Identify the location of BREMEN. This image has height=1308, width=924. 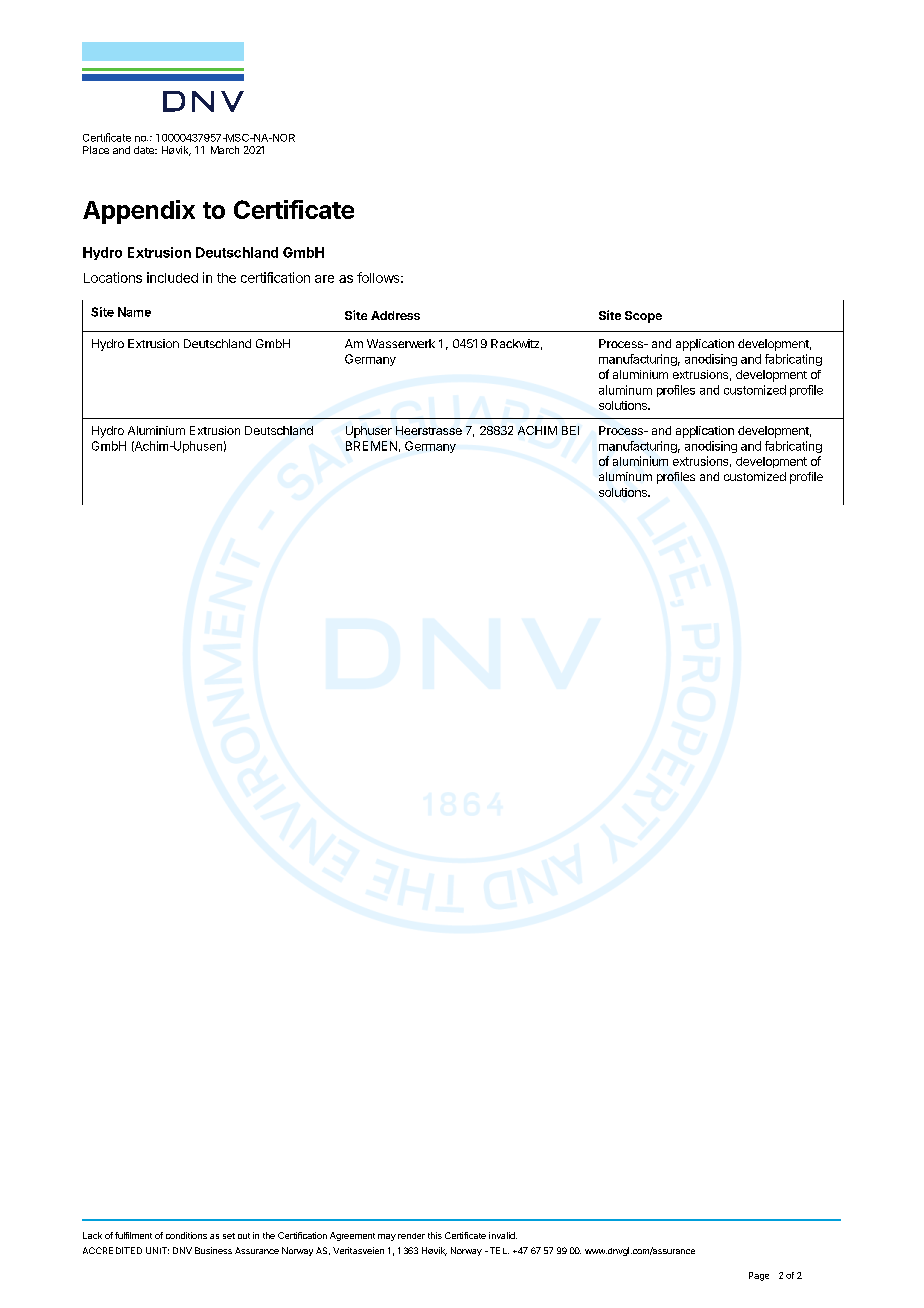
(371, 446).
